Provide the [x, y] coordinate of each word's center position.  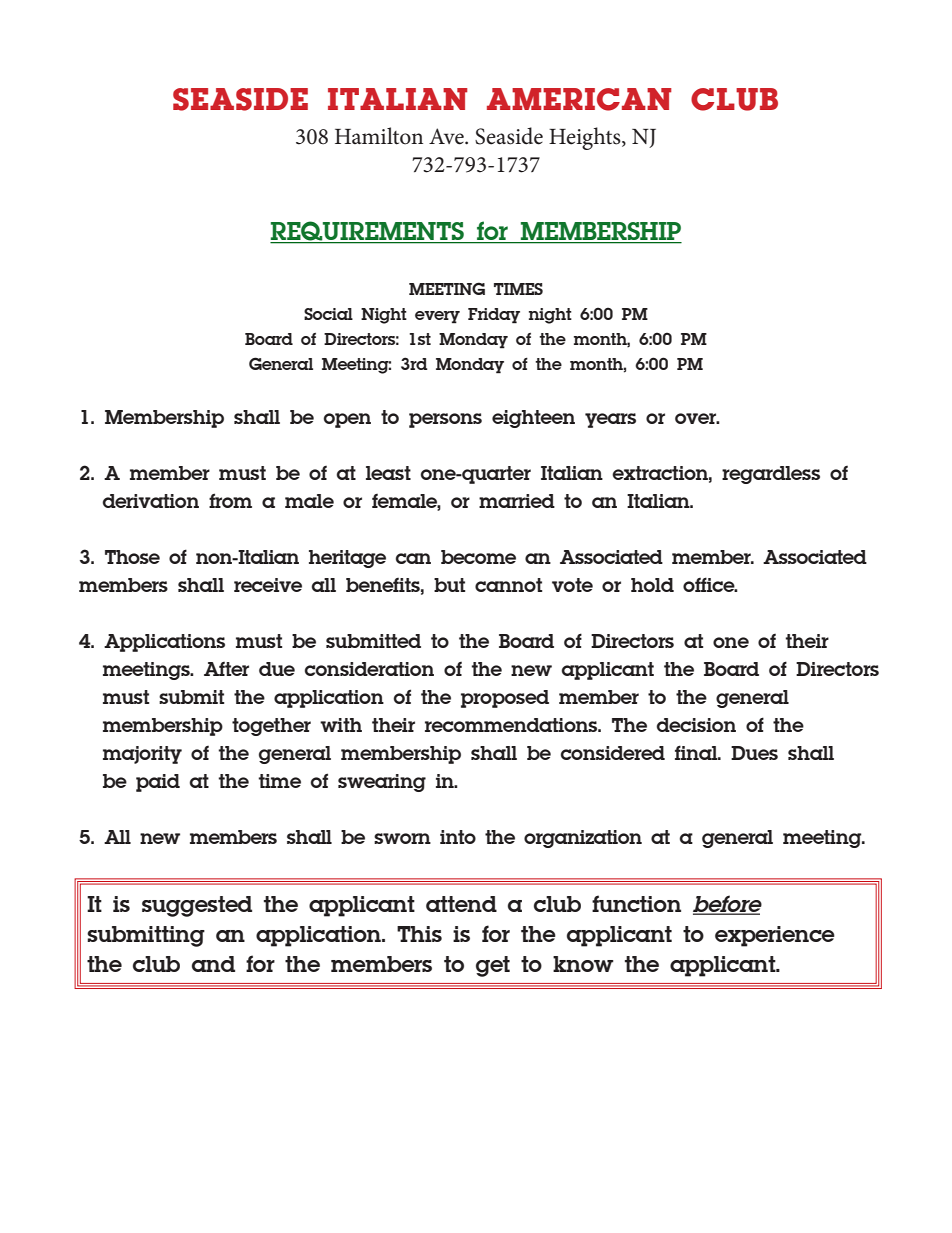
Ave [447, 136]
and [213, 964]
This [419, 934]
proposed [505, 699]
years [610, 420]
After [226, 669]
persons [445, 420]
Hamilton [379, 136]
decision [696, 725]
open [347, 420]
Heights [586, 138]
